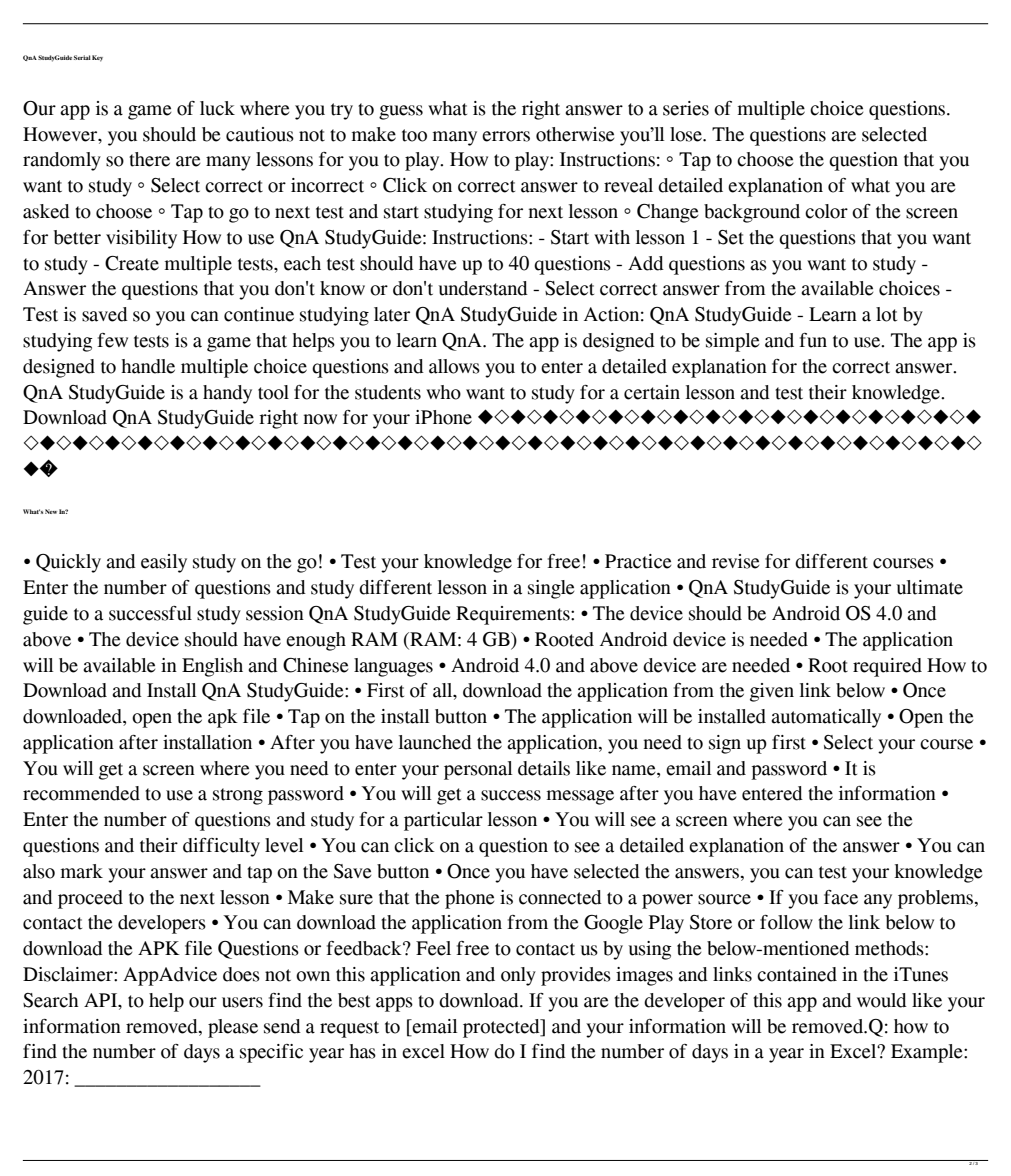 This screenshot has width=1011, height=1176. Describe the element at coordinates (736, 561) in the screenshot. I see `revise` at that location.
